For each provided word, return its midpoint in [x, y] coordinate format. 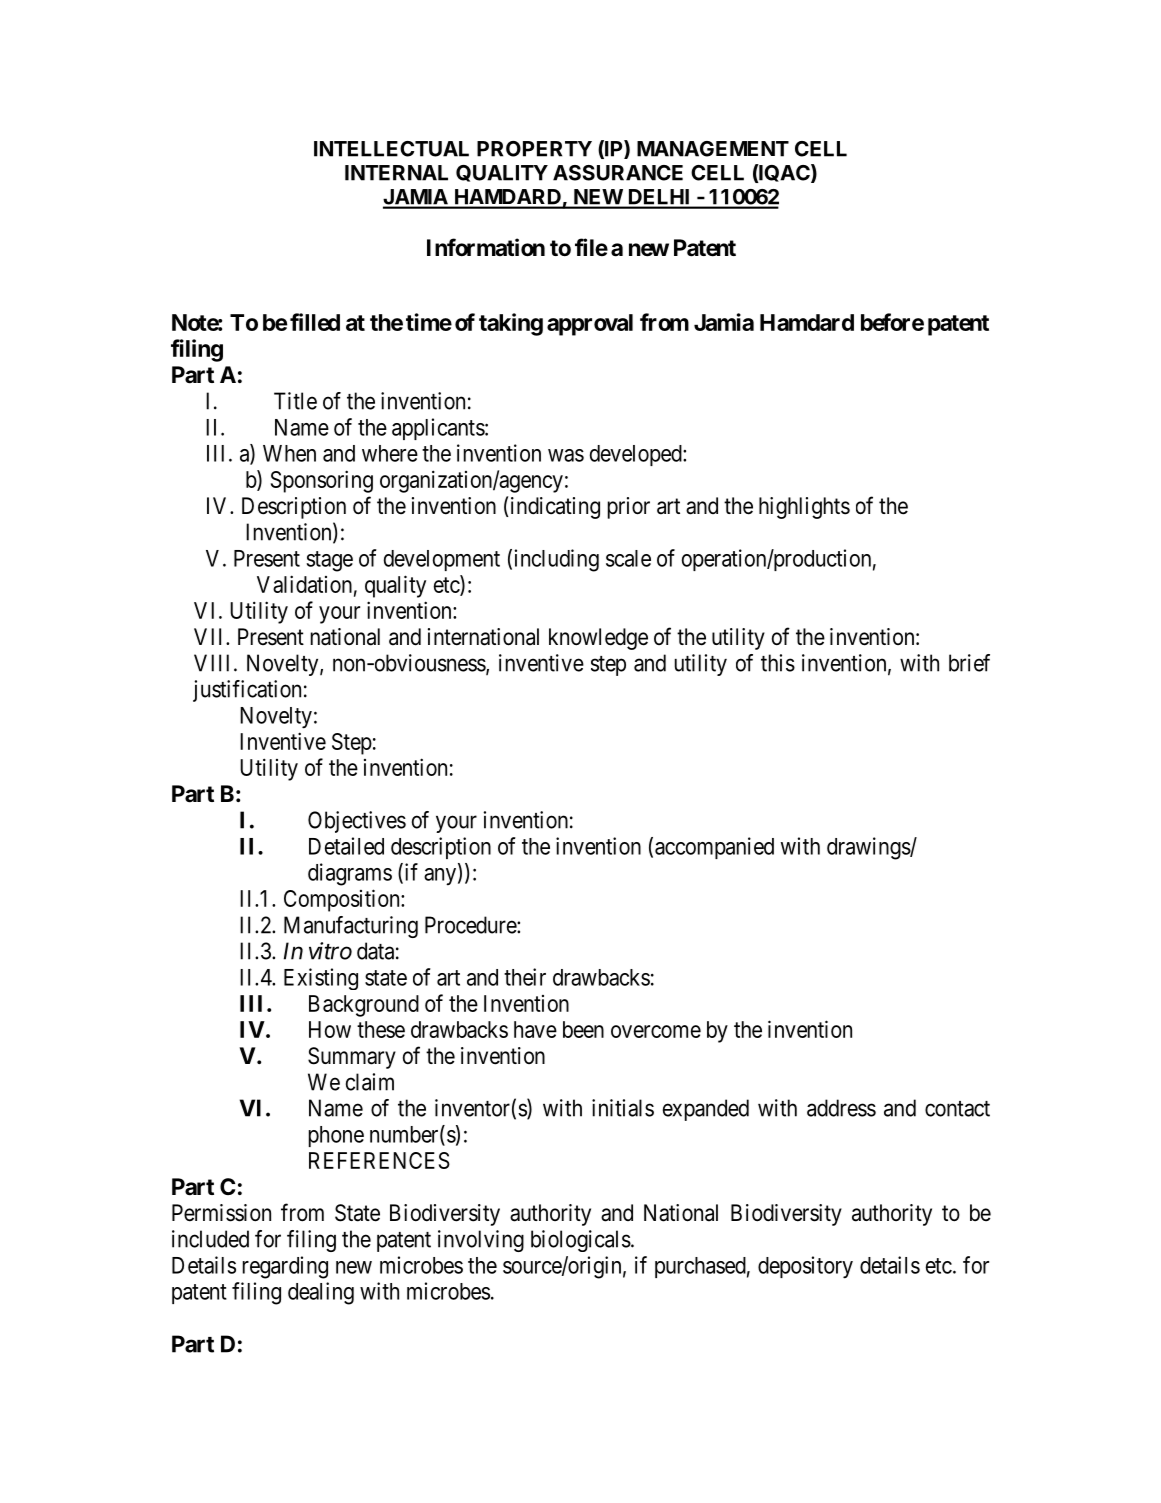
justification [247, 691]
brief [969, 663]
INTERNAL [396, 173]
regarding [285, 1267]
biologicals [581, 1241]
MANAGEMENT [713, 149]
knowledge [598, 639]
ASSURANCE [618, 173]
